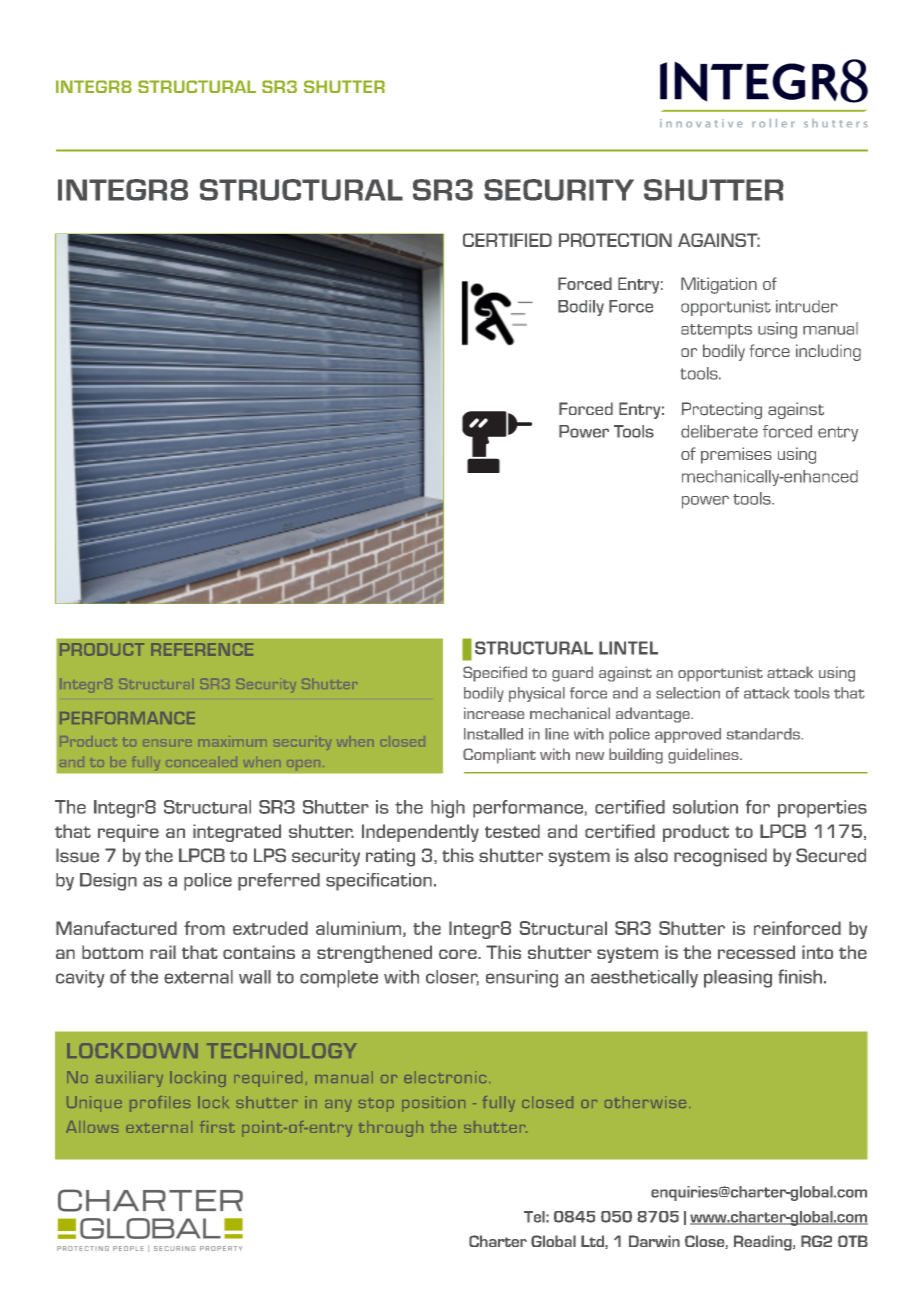  Describe the element at coordinates (303, 765) in the screenshot. I see `open` at that location.
